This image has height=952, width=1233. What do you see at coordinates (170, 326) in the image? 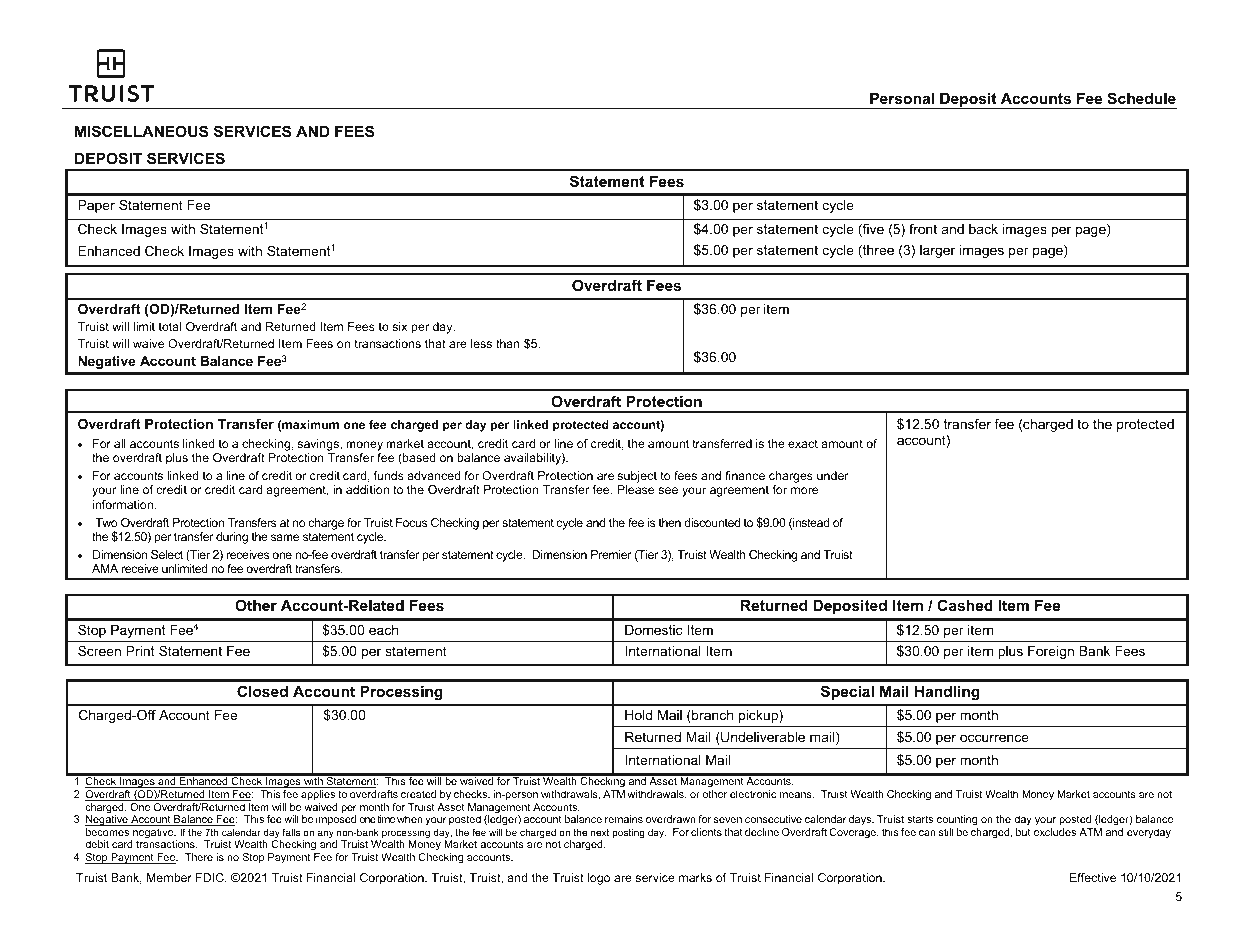
I see `total` at bounding box center [170, 326].
